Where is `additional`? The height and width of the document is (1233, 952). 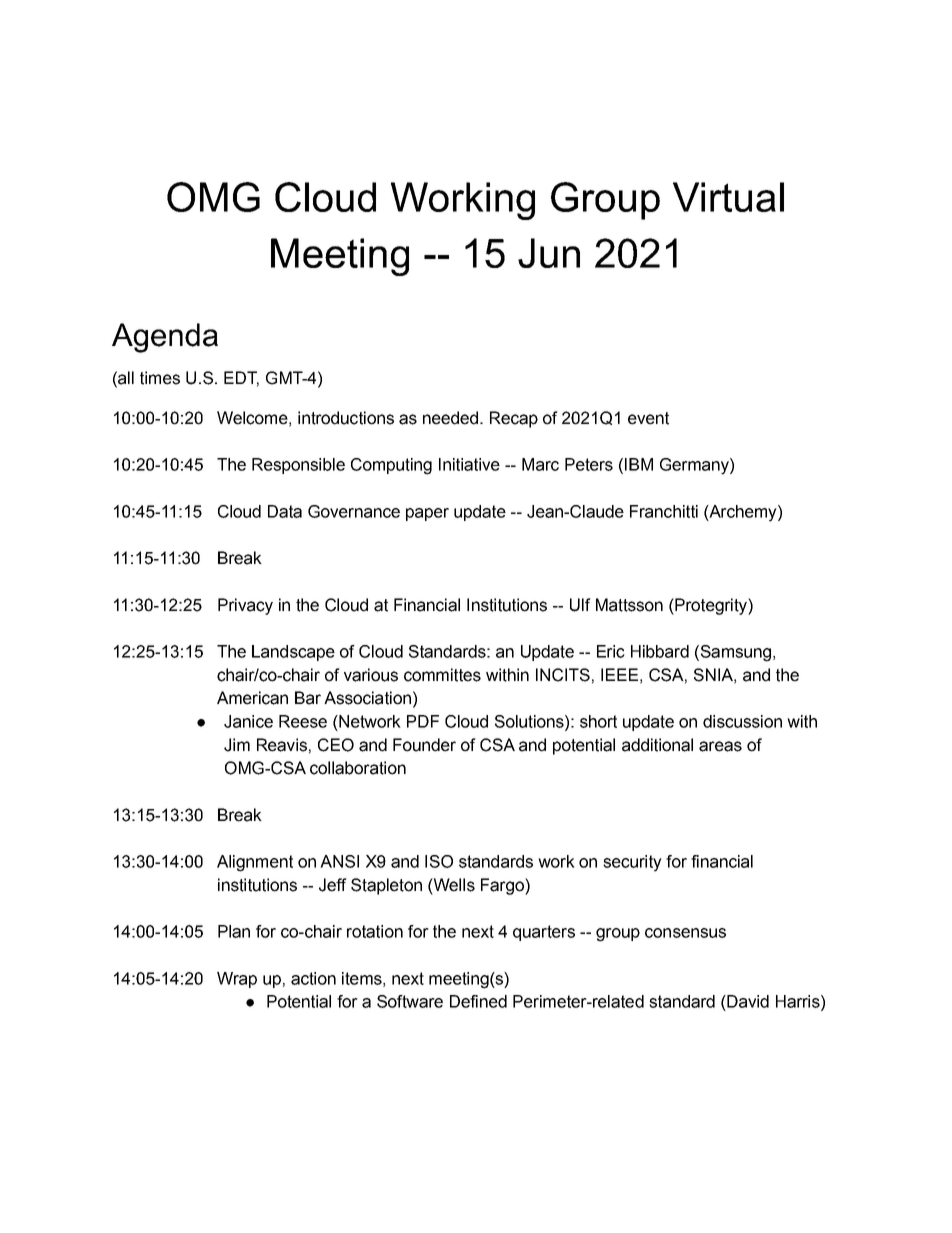 additional is located at coordinates (657, 745).
